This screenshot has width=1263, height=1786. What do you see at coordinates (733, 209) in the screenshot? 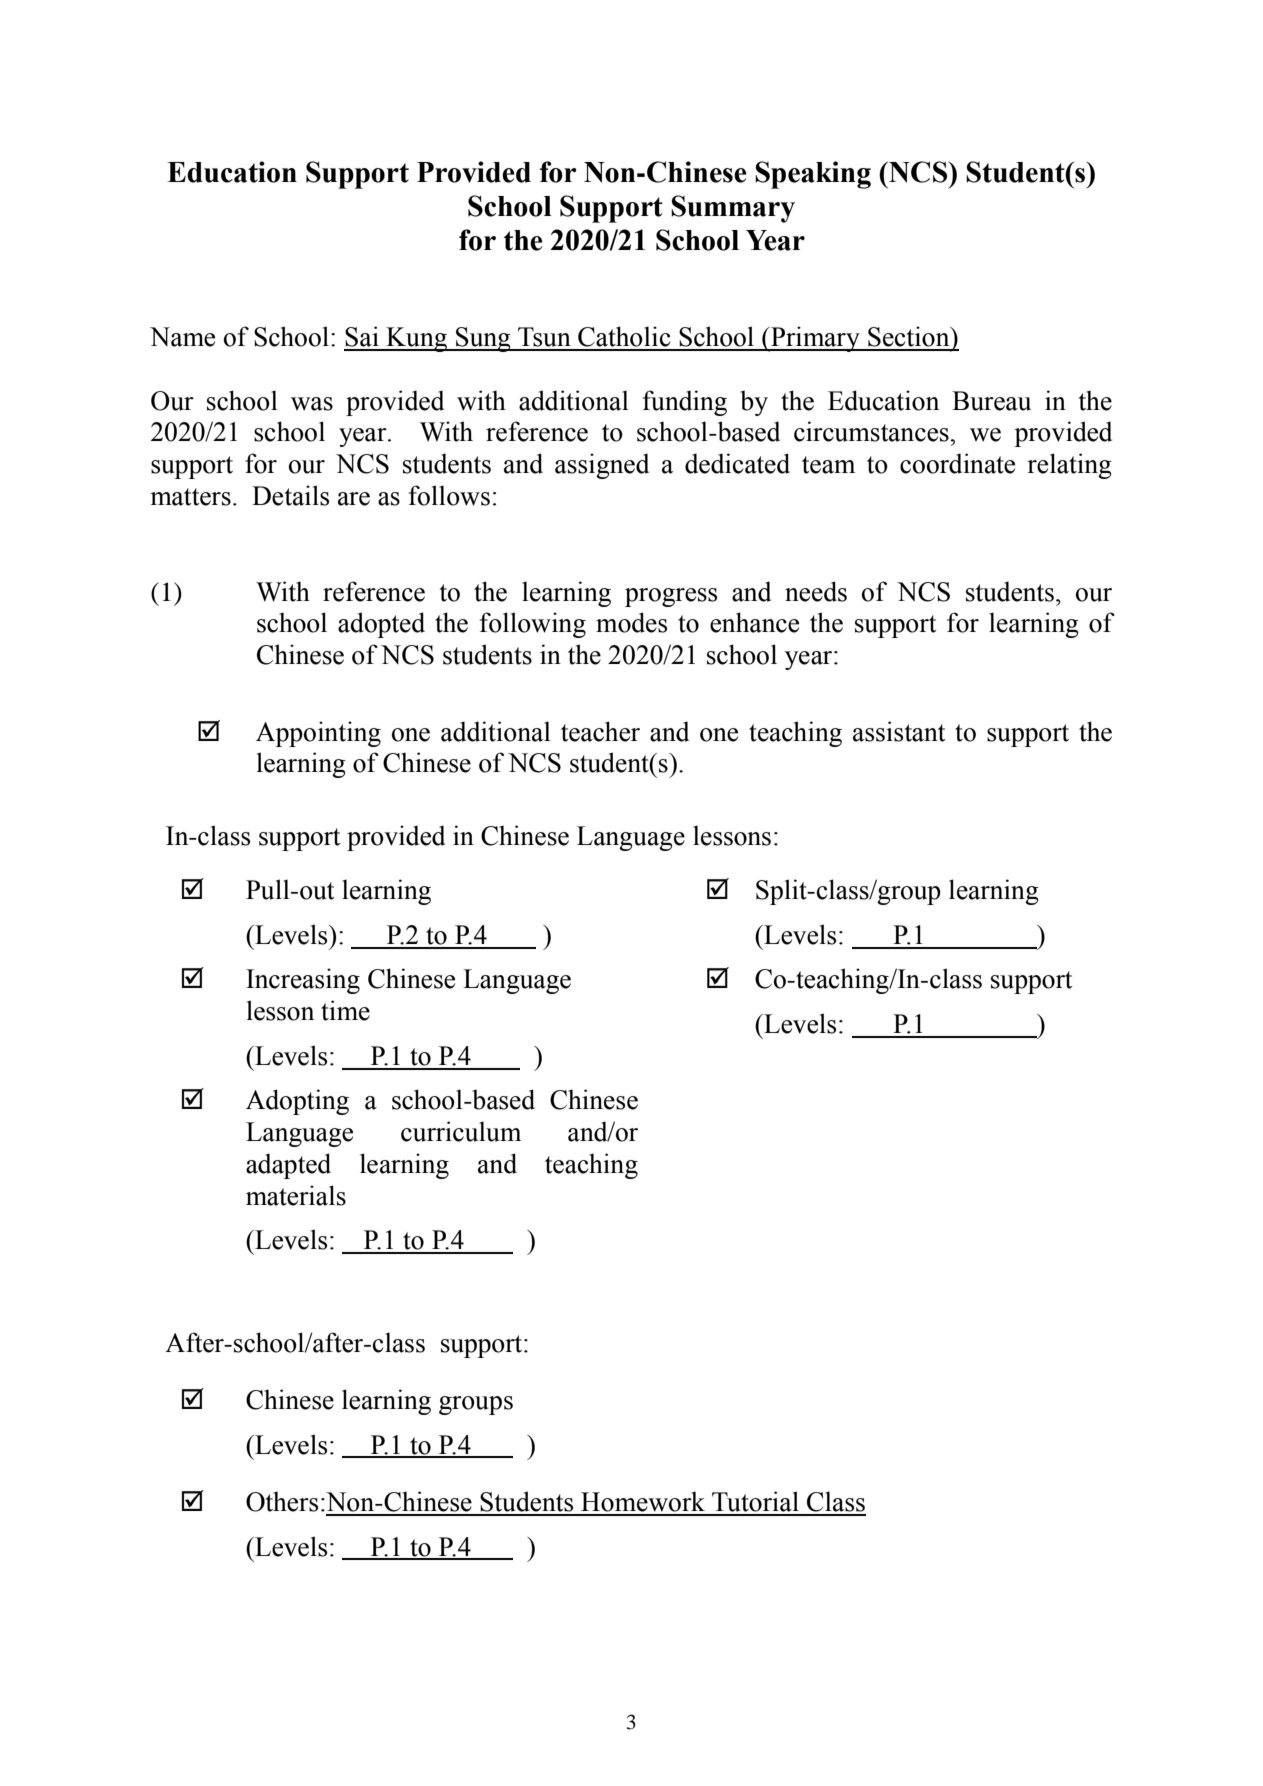
I see `Summary` at bounding box center [733, 209].
